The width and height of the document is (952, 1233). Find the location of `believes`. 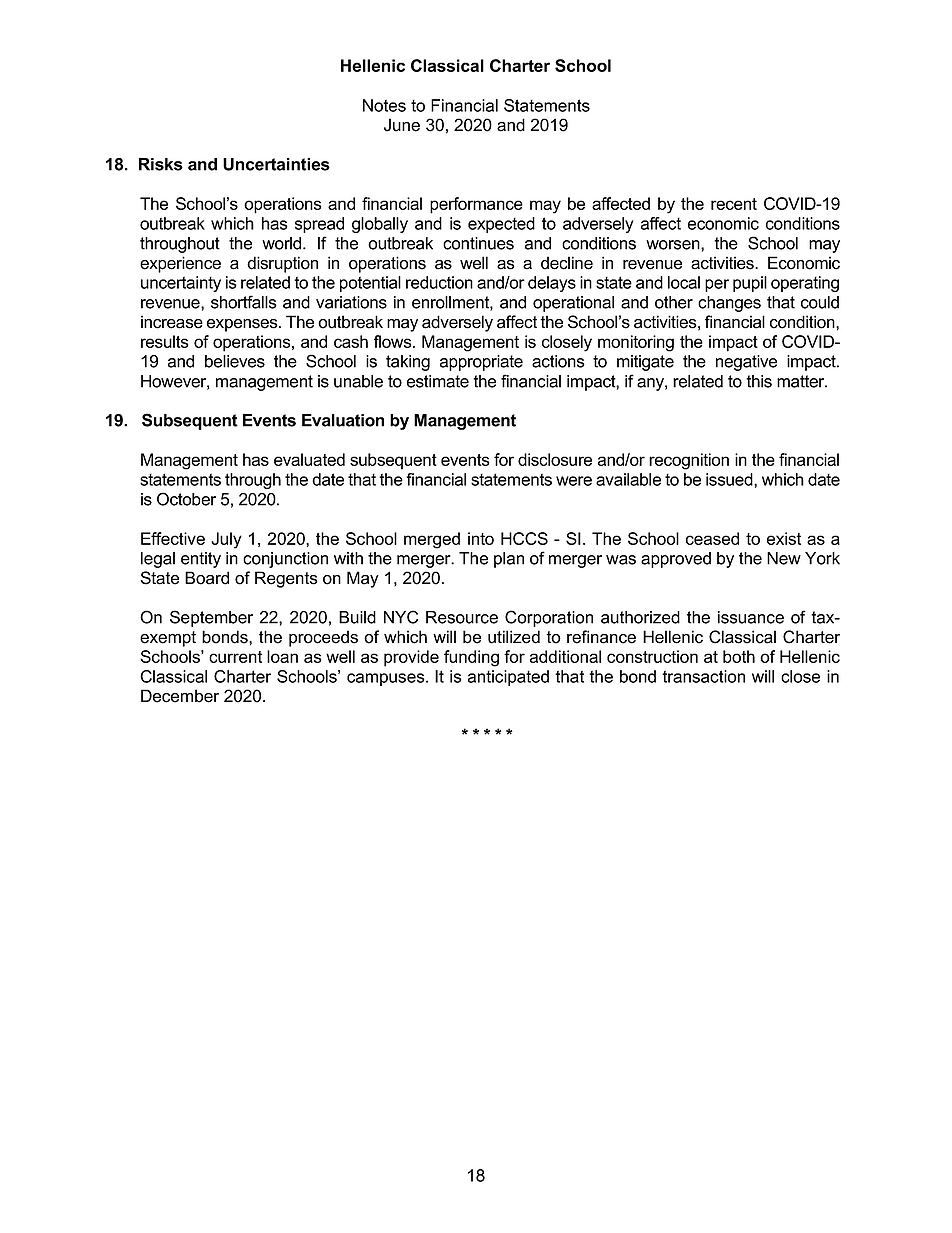

believes is located at coordinates (235, 361).
